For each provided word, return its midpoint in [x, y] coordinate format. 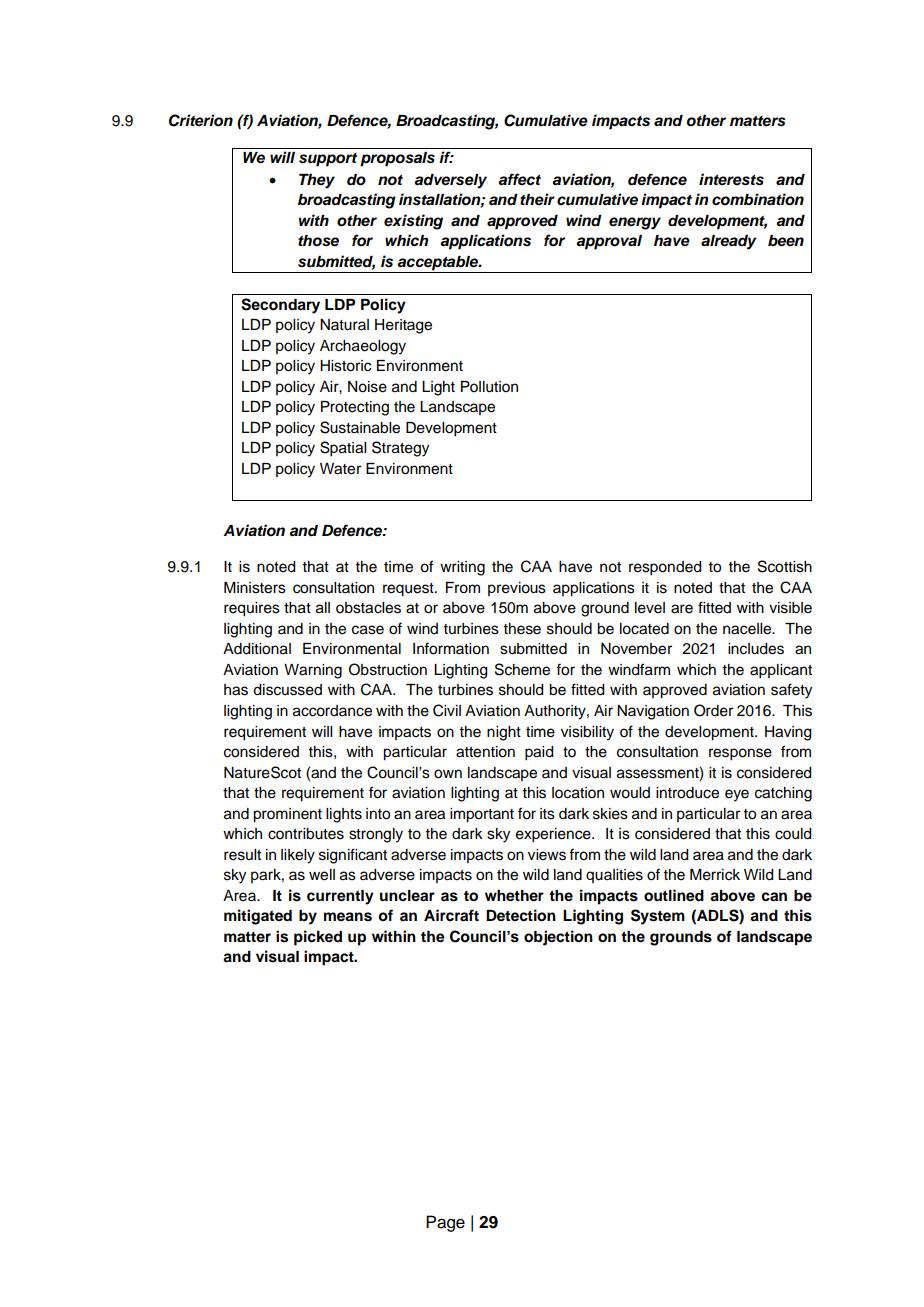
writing [462, 568]
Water [340, 469]
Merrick [715, 875]
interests [731, 179]
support [328, 160]
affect [519, 179]
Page [445, 1223]
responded [665, 568]
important [482, 815]
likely [298, 856]
